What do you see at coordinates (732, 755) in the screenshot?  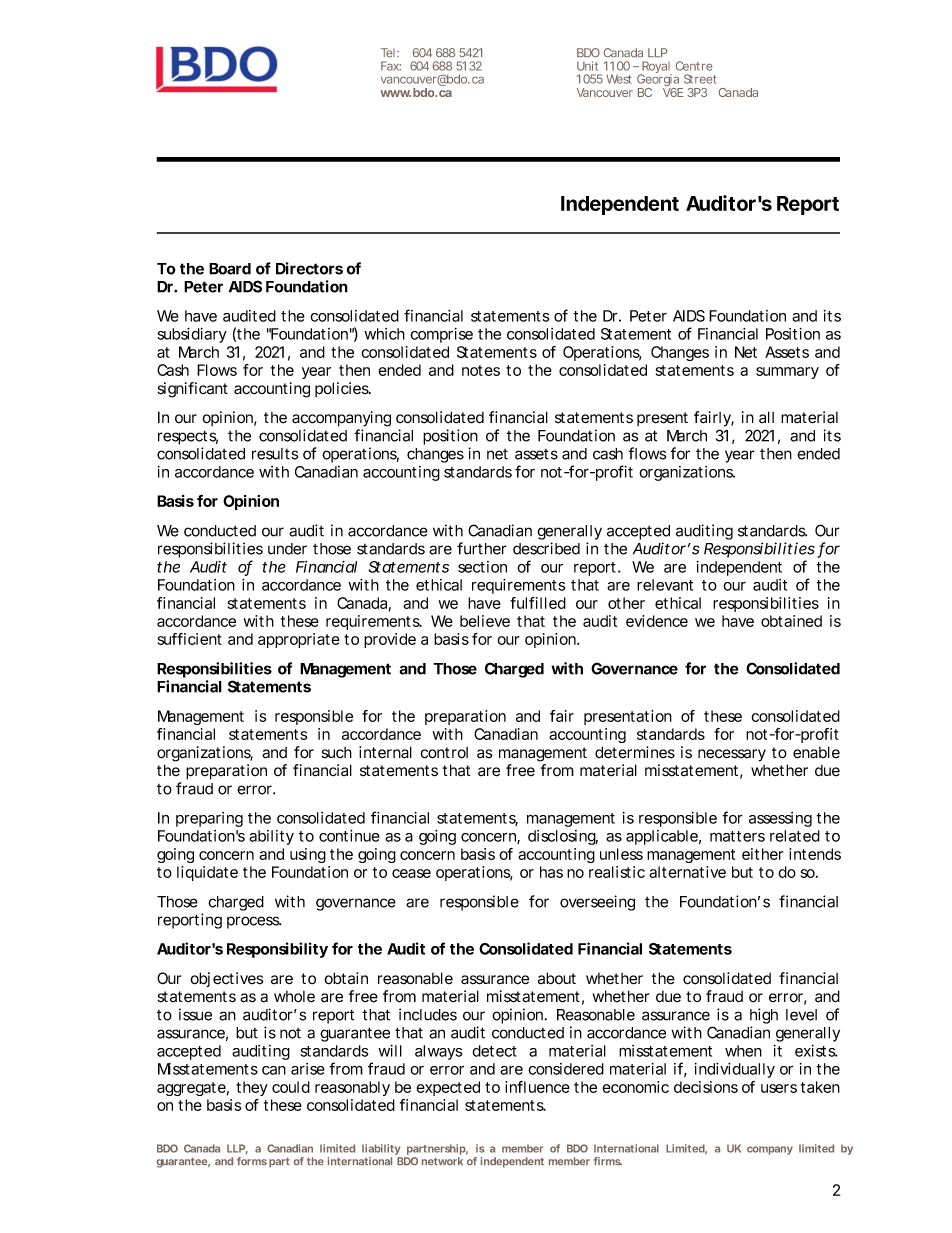 I see `necessary` at bounding box center [732, 755].
